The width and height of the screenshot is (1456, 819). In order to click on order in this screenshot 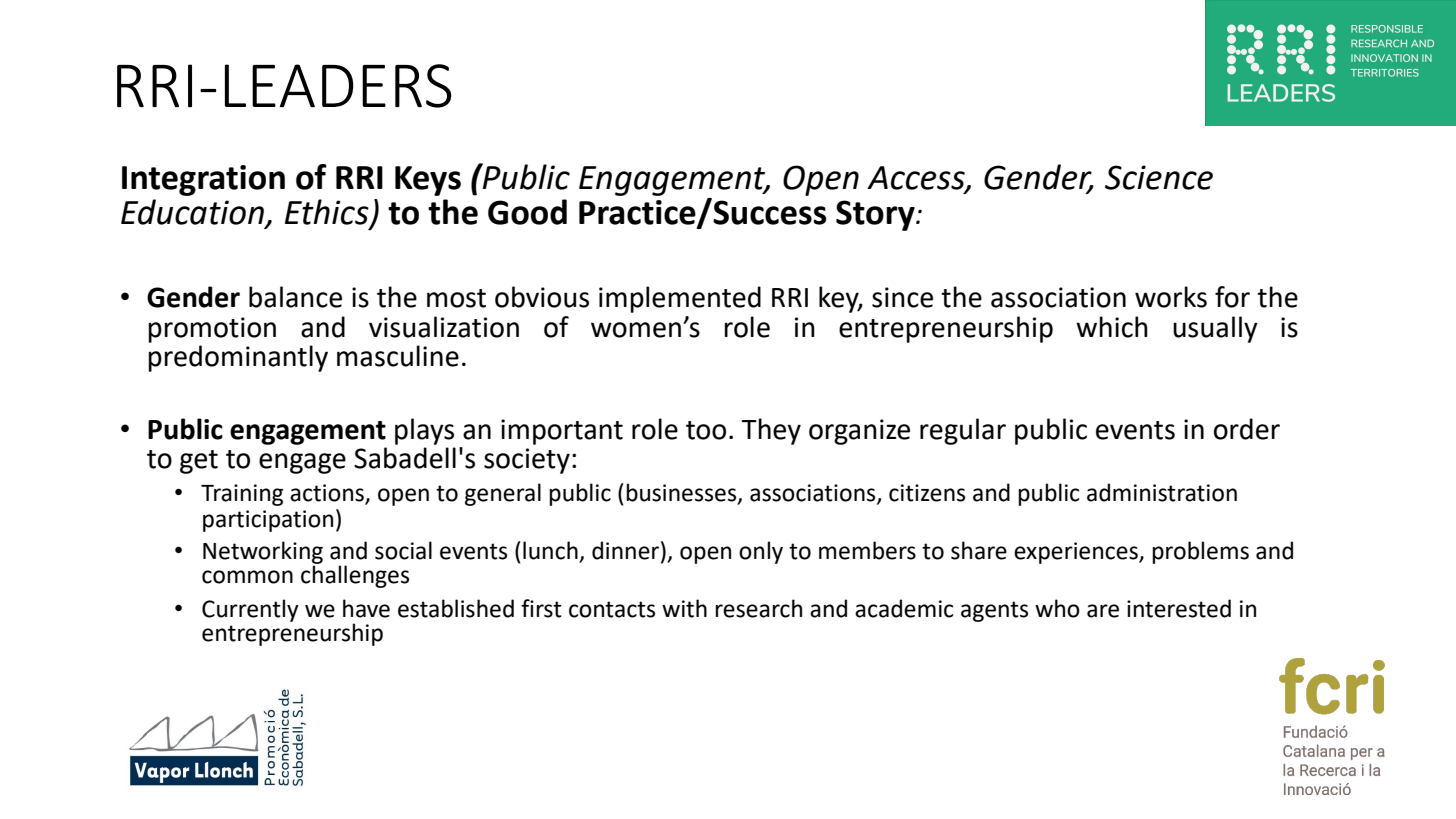, I will do `click(1247, 429)`.
